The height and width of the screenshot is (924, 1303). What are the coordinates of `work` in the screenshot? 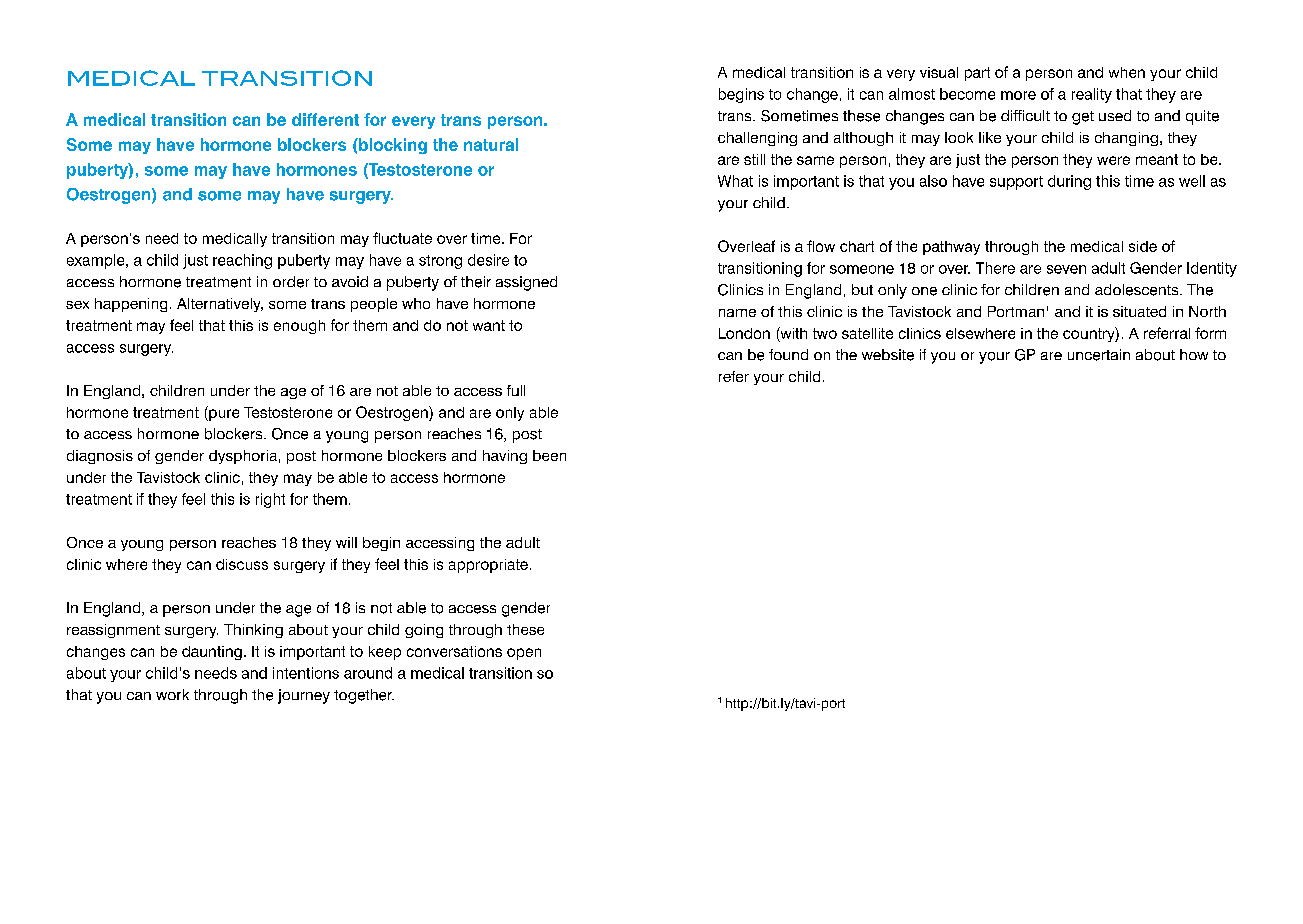 It's located at (172, 694).
